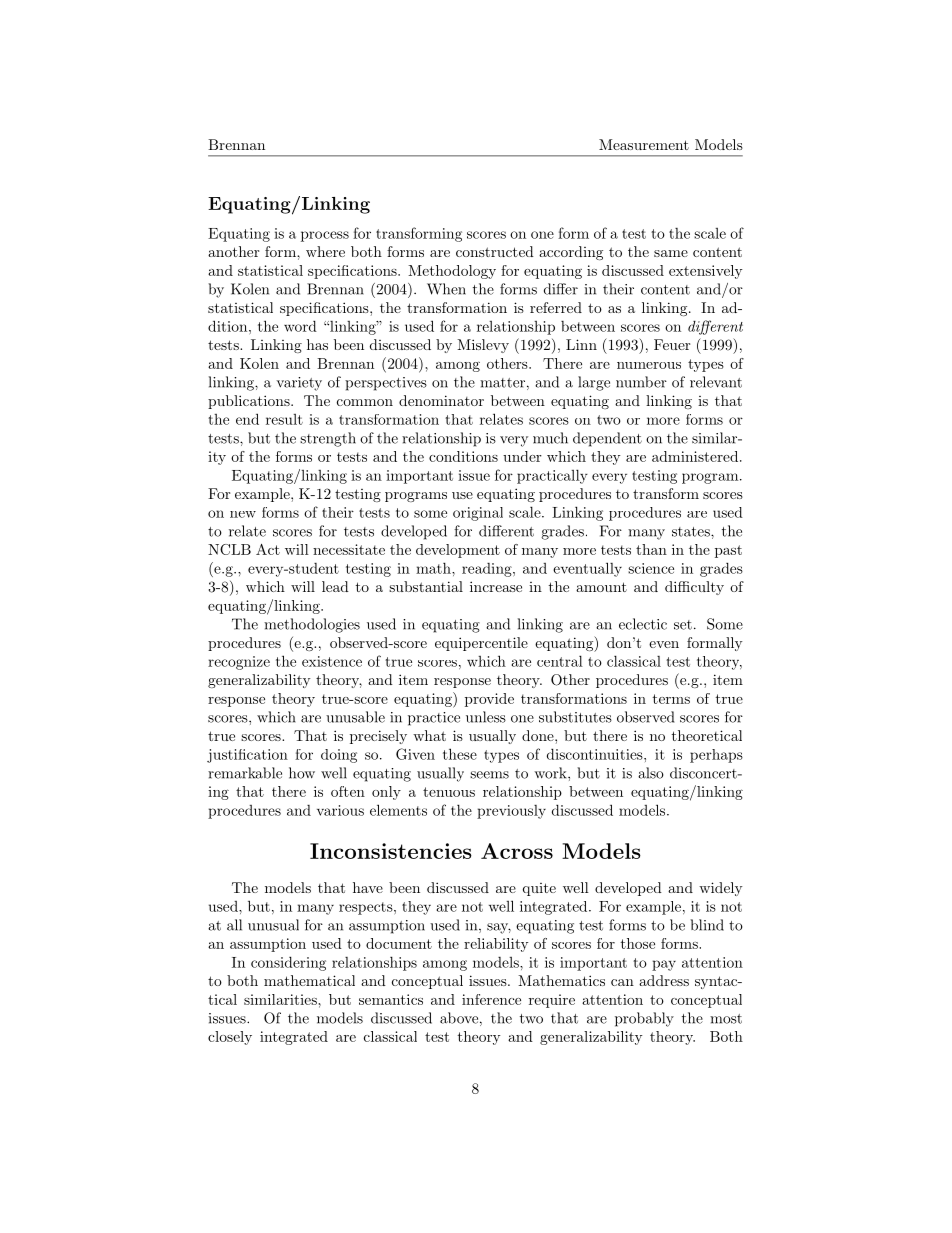 The height and width of the document is (1233, 952). What do you see at coordinates (491, 999) in the document?
I see `inference` at bounding box center [491, 999].
